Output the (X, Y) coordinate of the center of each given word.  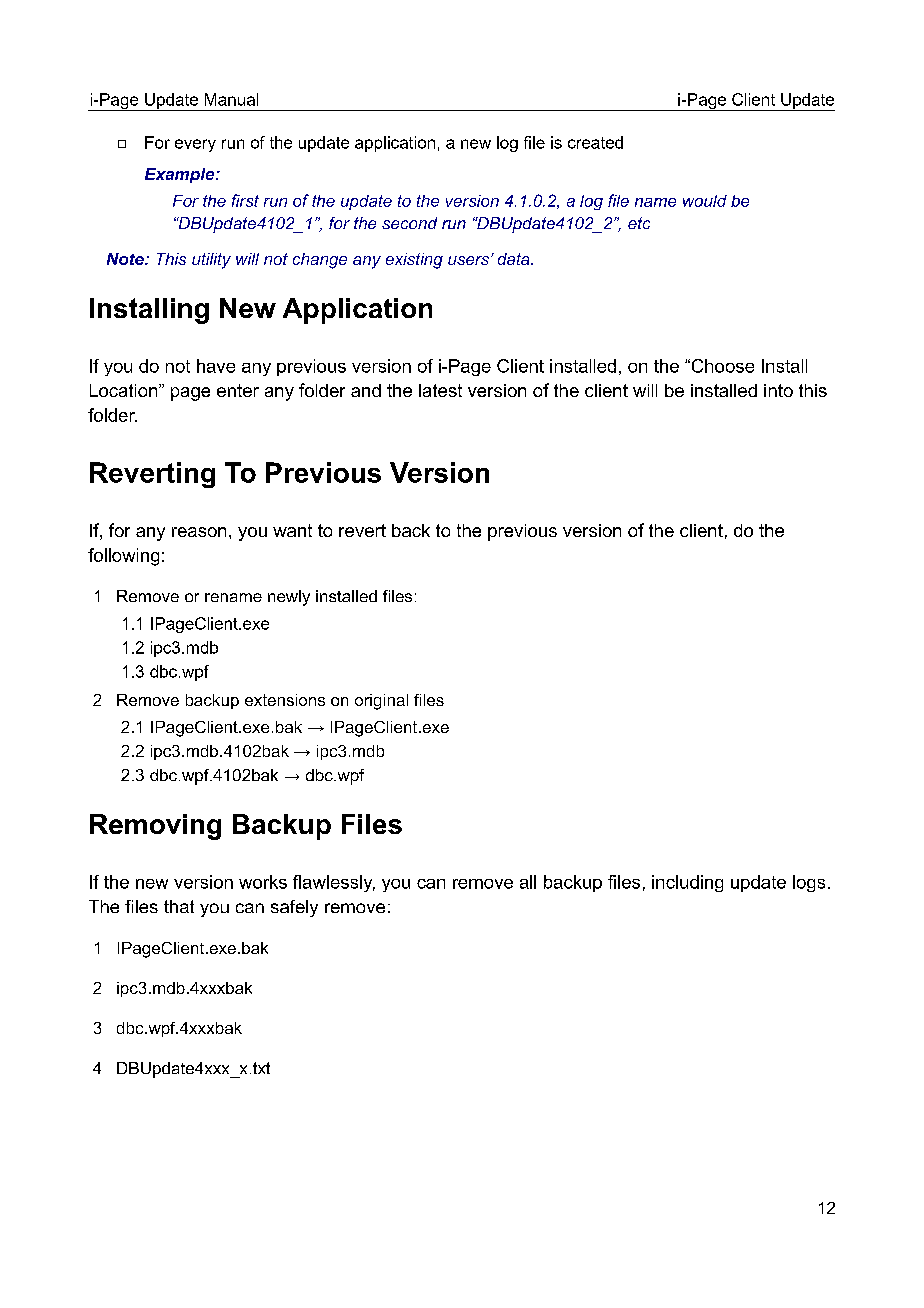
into (778, 390)
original (381, 702)
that (179, 906)
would (705, 201)
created (595, 142)
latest (440, 390)
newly (289, 598)
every (195, 145)
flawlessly (334, 883)
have (216, 366)
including (687, 883)
